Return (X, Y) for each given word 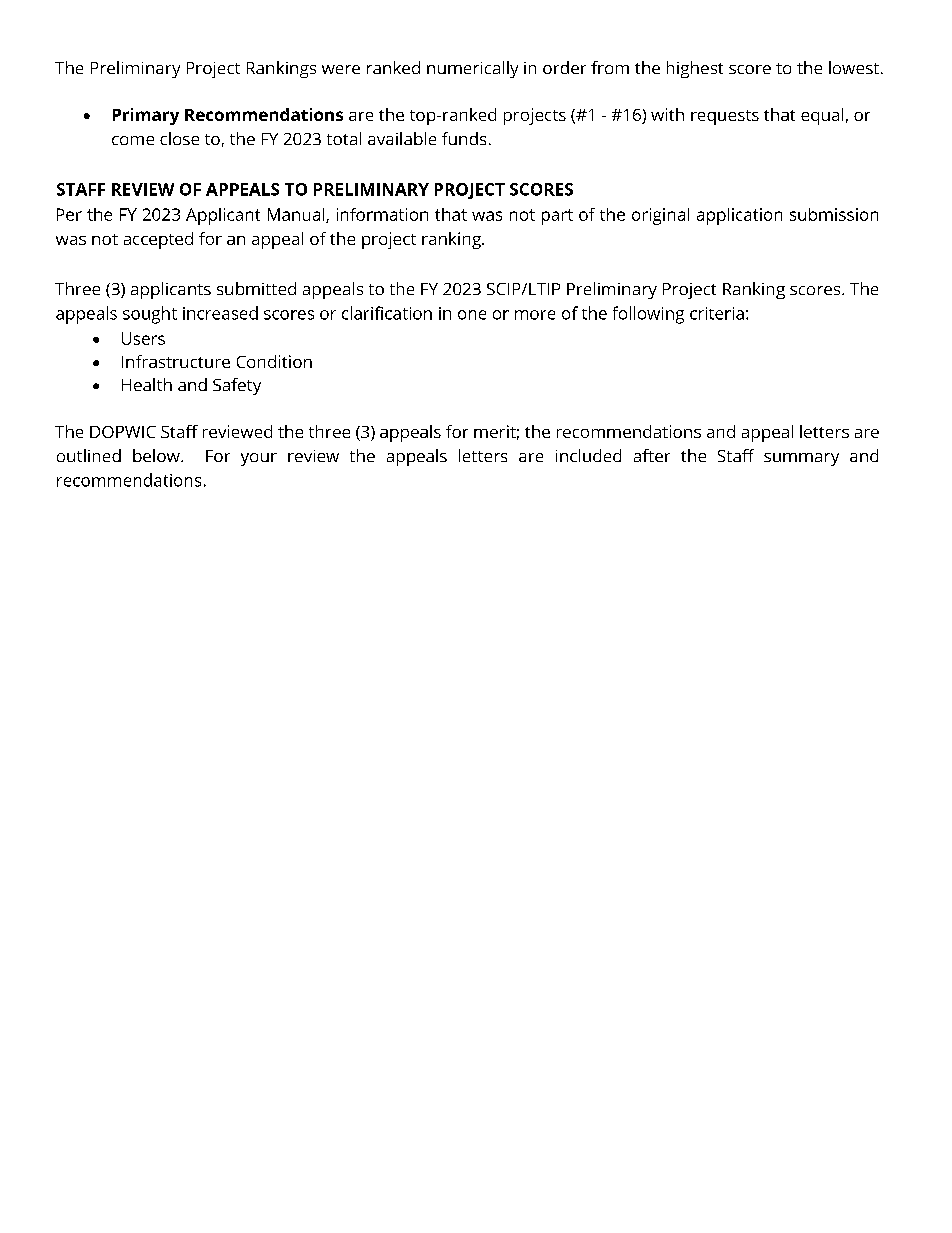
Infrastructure (176, 361)
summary (801, 459)
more (535, 315)
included (588, 455)
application (739, 216)
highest (695, 69)
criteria (717, 313)
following (648, 315)
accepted (158, 240)
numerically (472, 69)
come (133, 140)
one (472, 315)
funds (464, 138)
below (157, 455)
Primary (146, 116)
